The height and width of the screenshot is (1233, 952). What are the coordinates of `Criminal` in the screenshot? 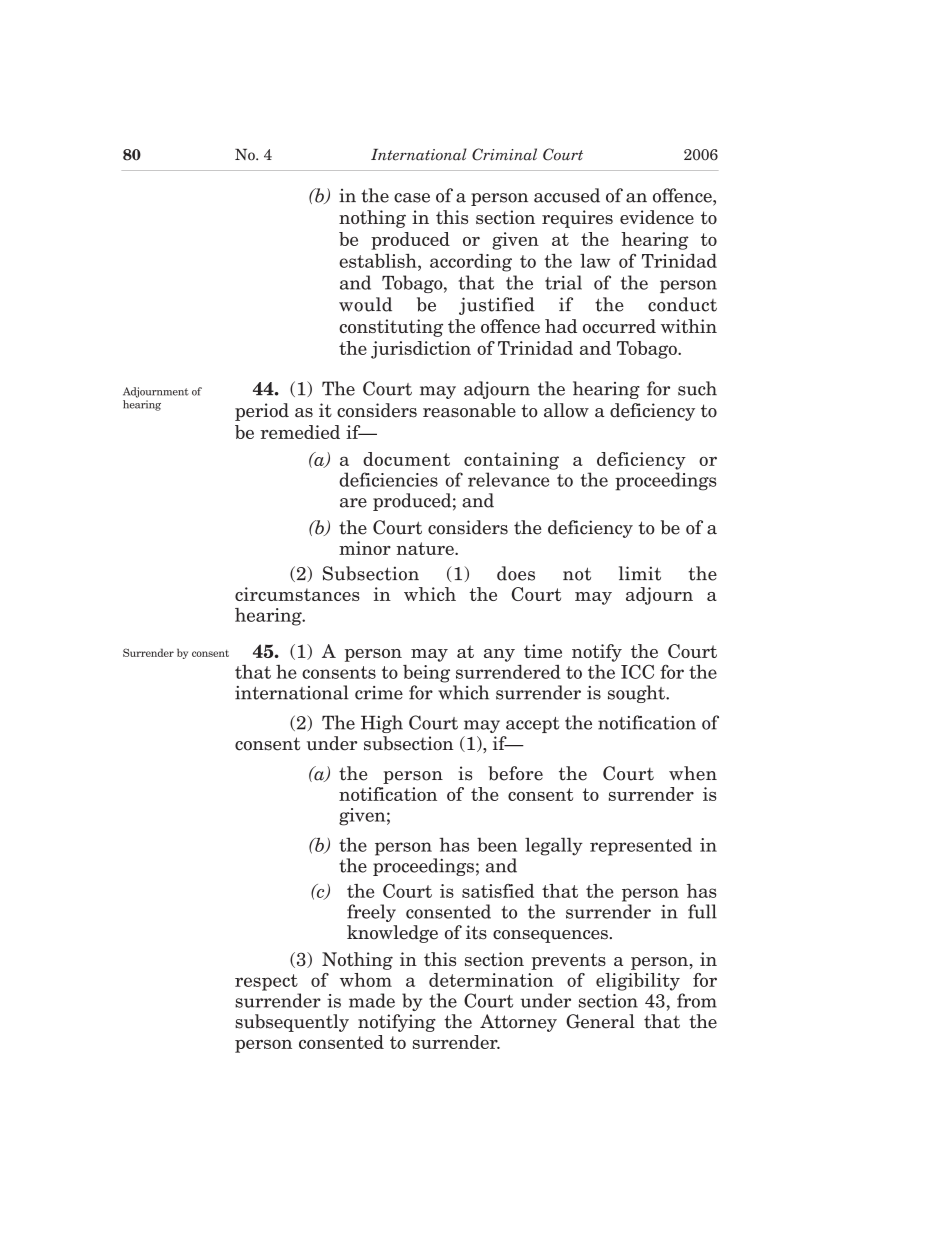 It's located at (504, 154).
